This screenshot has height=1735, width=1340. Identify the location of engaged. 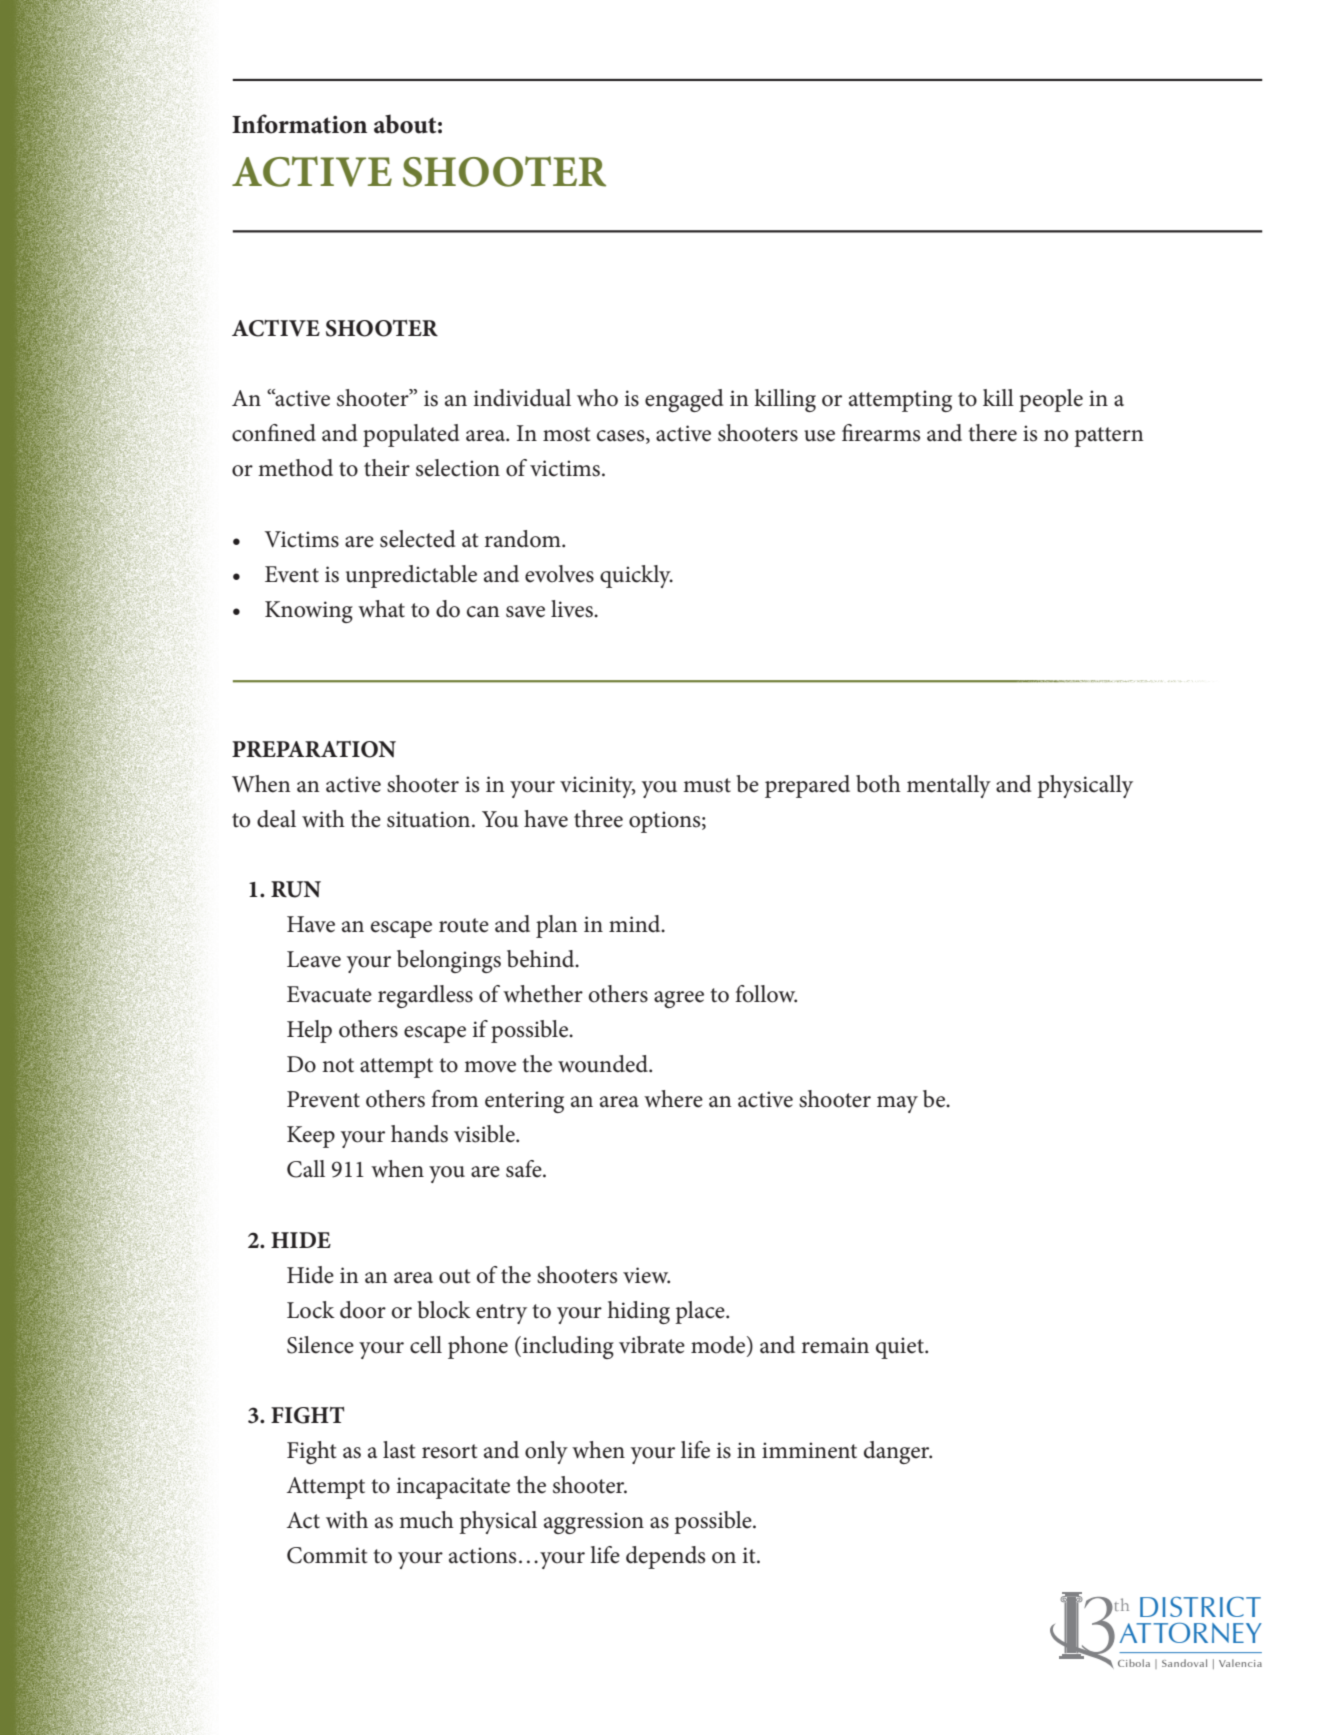
(684, 400).
